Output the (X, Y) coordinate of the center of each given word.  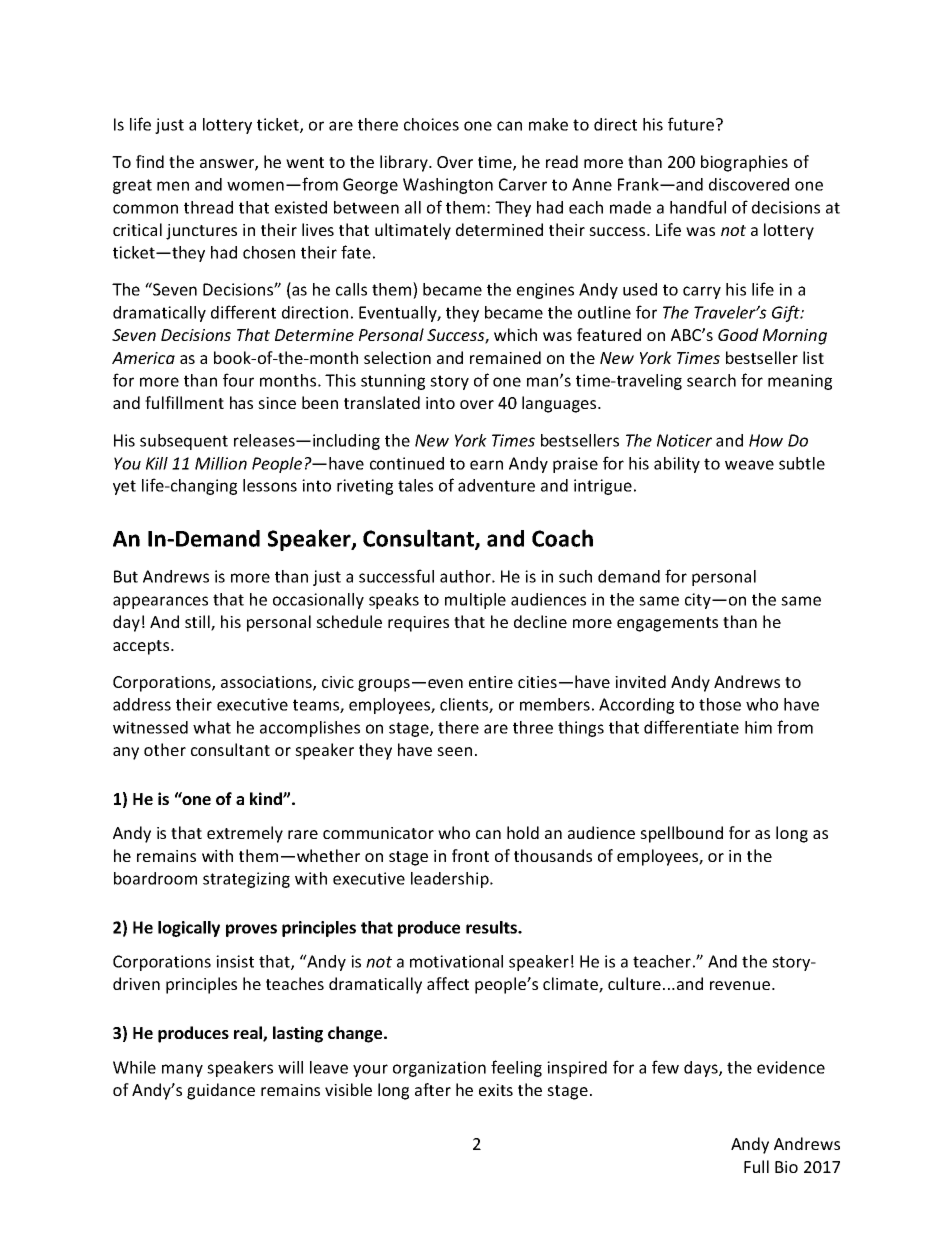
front (470, 855)
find (150, 161)
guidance (221, 1091)
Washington (448, 186)
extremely (245, 834)
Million (221, 463)
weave (749, 465)
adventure (496, 485)
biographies (744, 163)
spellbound (681, 834)
